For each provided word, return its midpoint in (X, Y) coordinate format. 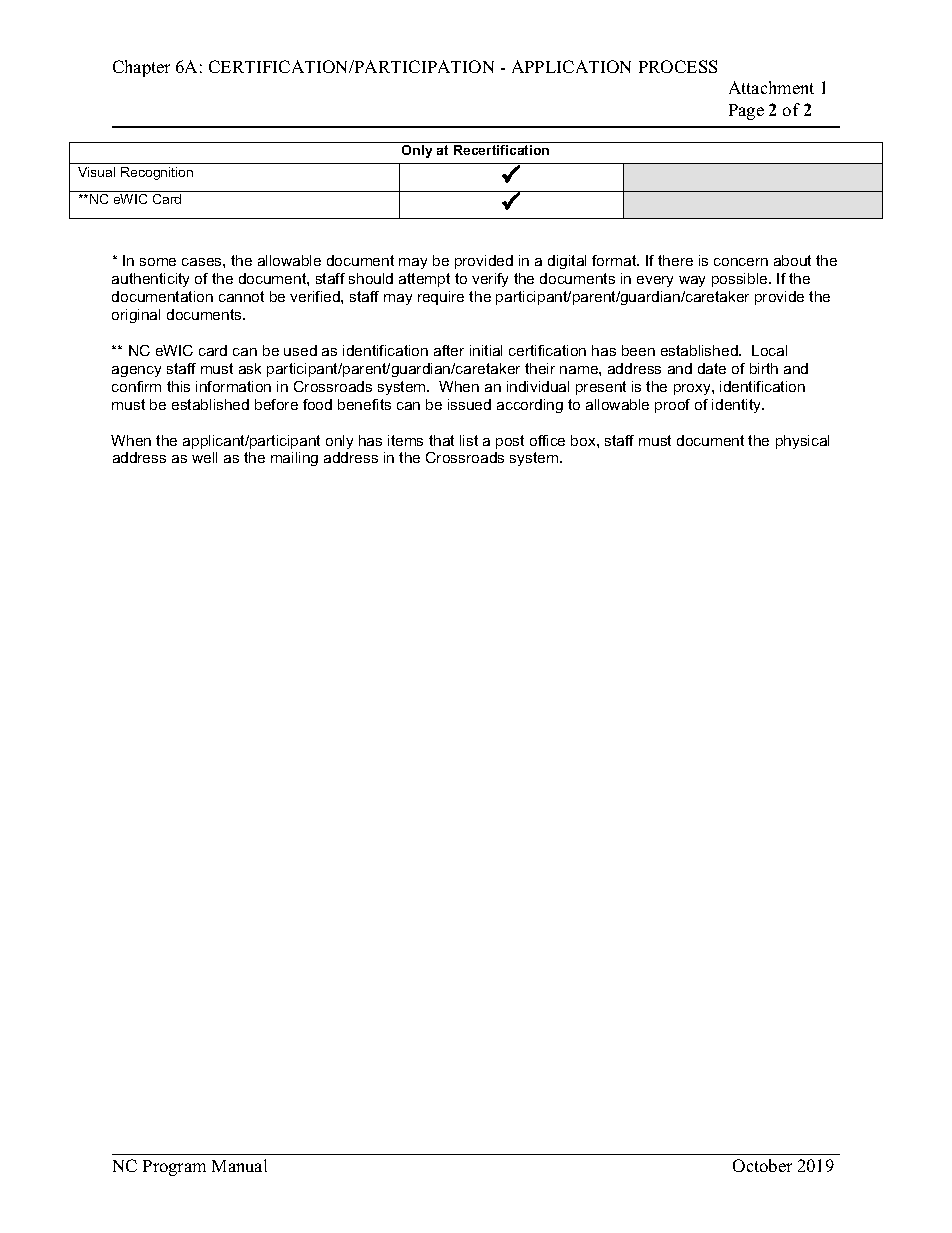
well (204, 457)
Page (746, 112)
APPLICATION (571, 66)
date (712, 368)
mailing (294, 459)
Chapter (141, 68)
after (449, 350)
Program (174, 1168)
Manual (239, 1165)
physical (802, 442)
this (178, 386)
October (762, 1165)
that (441, 440)
